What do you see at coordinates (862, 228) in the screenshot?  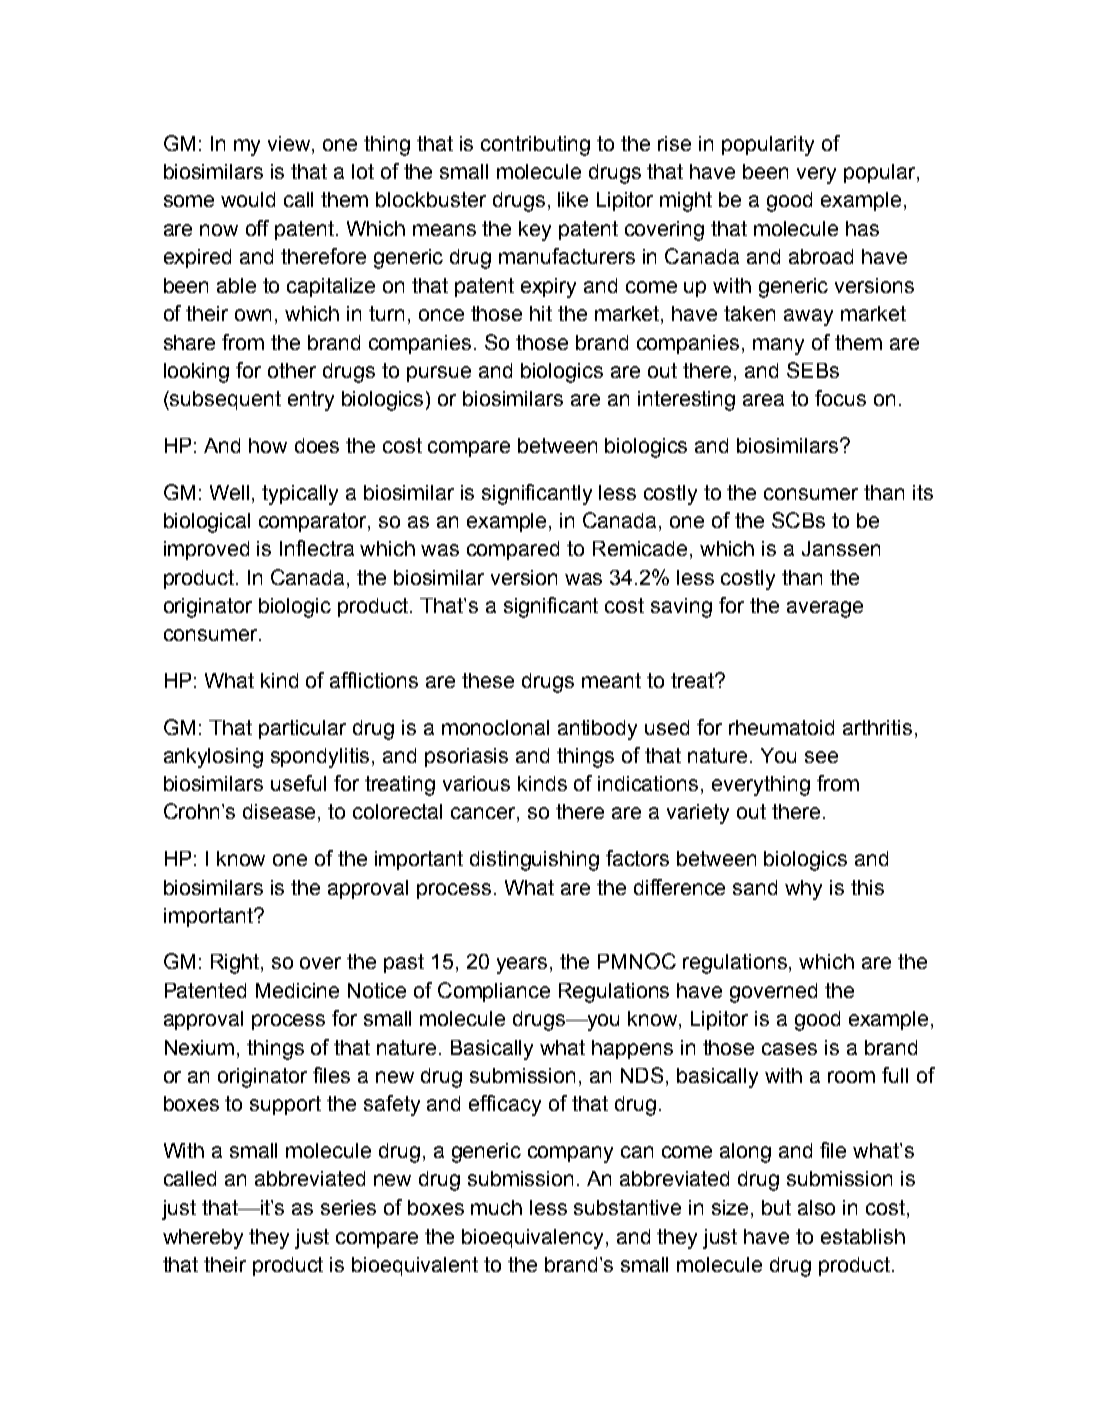 I see `has` at bounding box center [862, 228].
